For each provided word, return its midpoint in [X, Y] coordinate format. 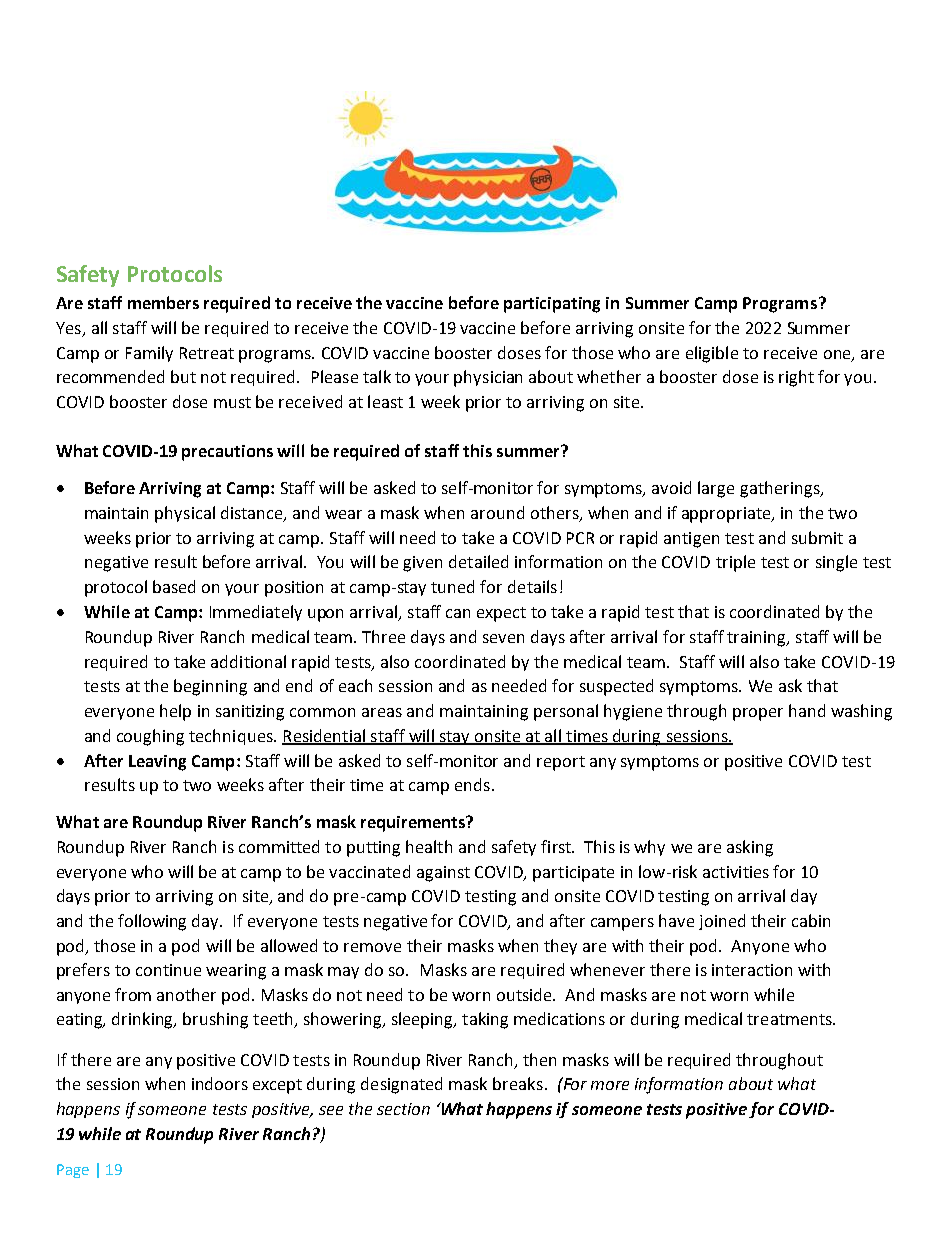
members [163, 302]
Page [73, 1171]
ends [472, 784]
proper [758, 714]
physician [488, 378]
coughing [150, 737]
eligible [712, 354]
